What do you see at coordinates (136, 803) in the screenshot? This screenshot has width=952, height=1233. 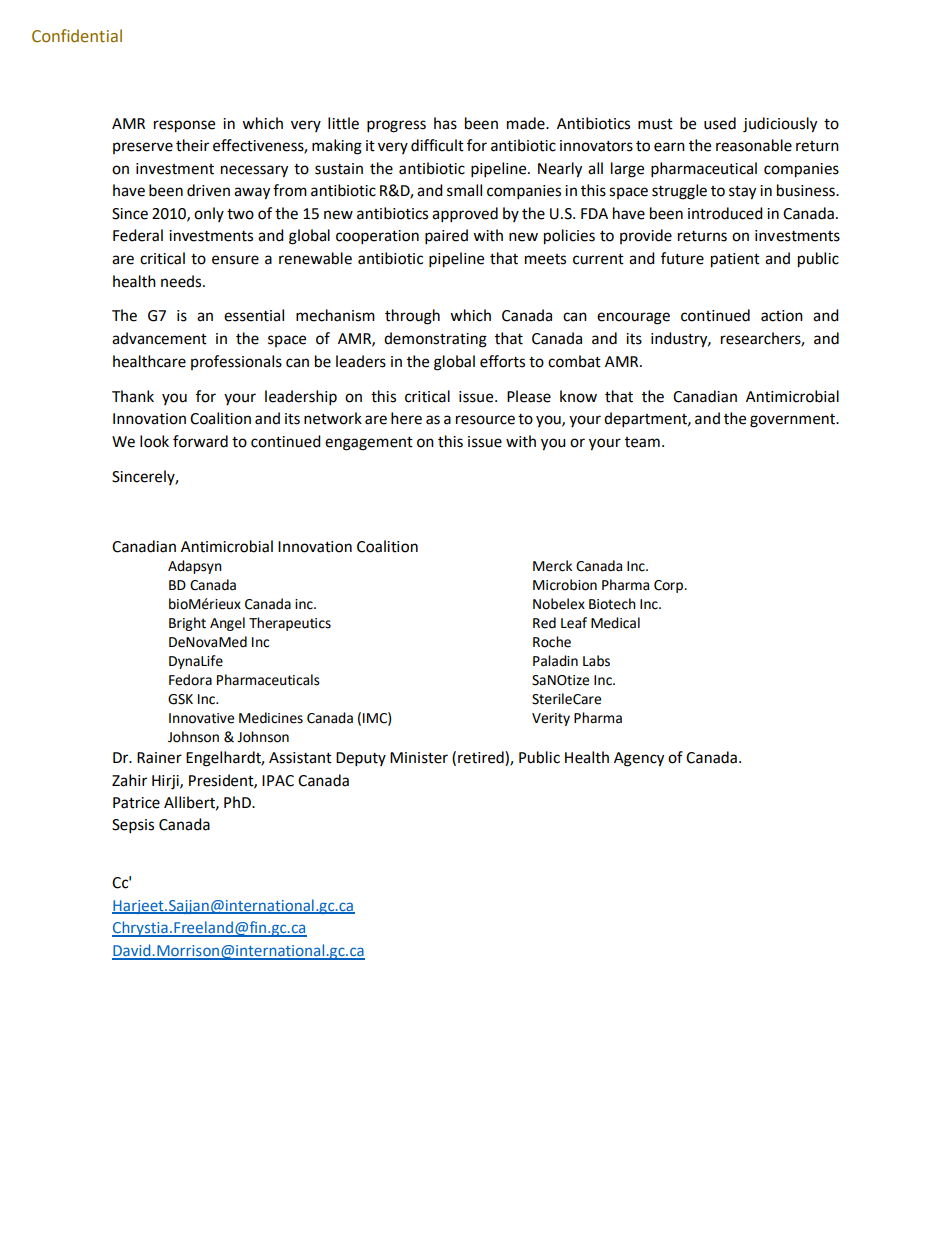 I see `Patrice` at bounding box center [136, 803].
